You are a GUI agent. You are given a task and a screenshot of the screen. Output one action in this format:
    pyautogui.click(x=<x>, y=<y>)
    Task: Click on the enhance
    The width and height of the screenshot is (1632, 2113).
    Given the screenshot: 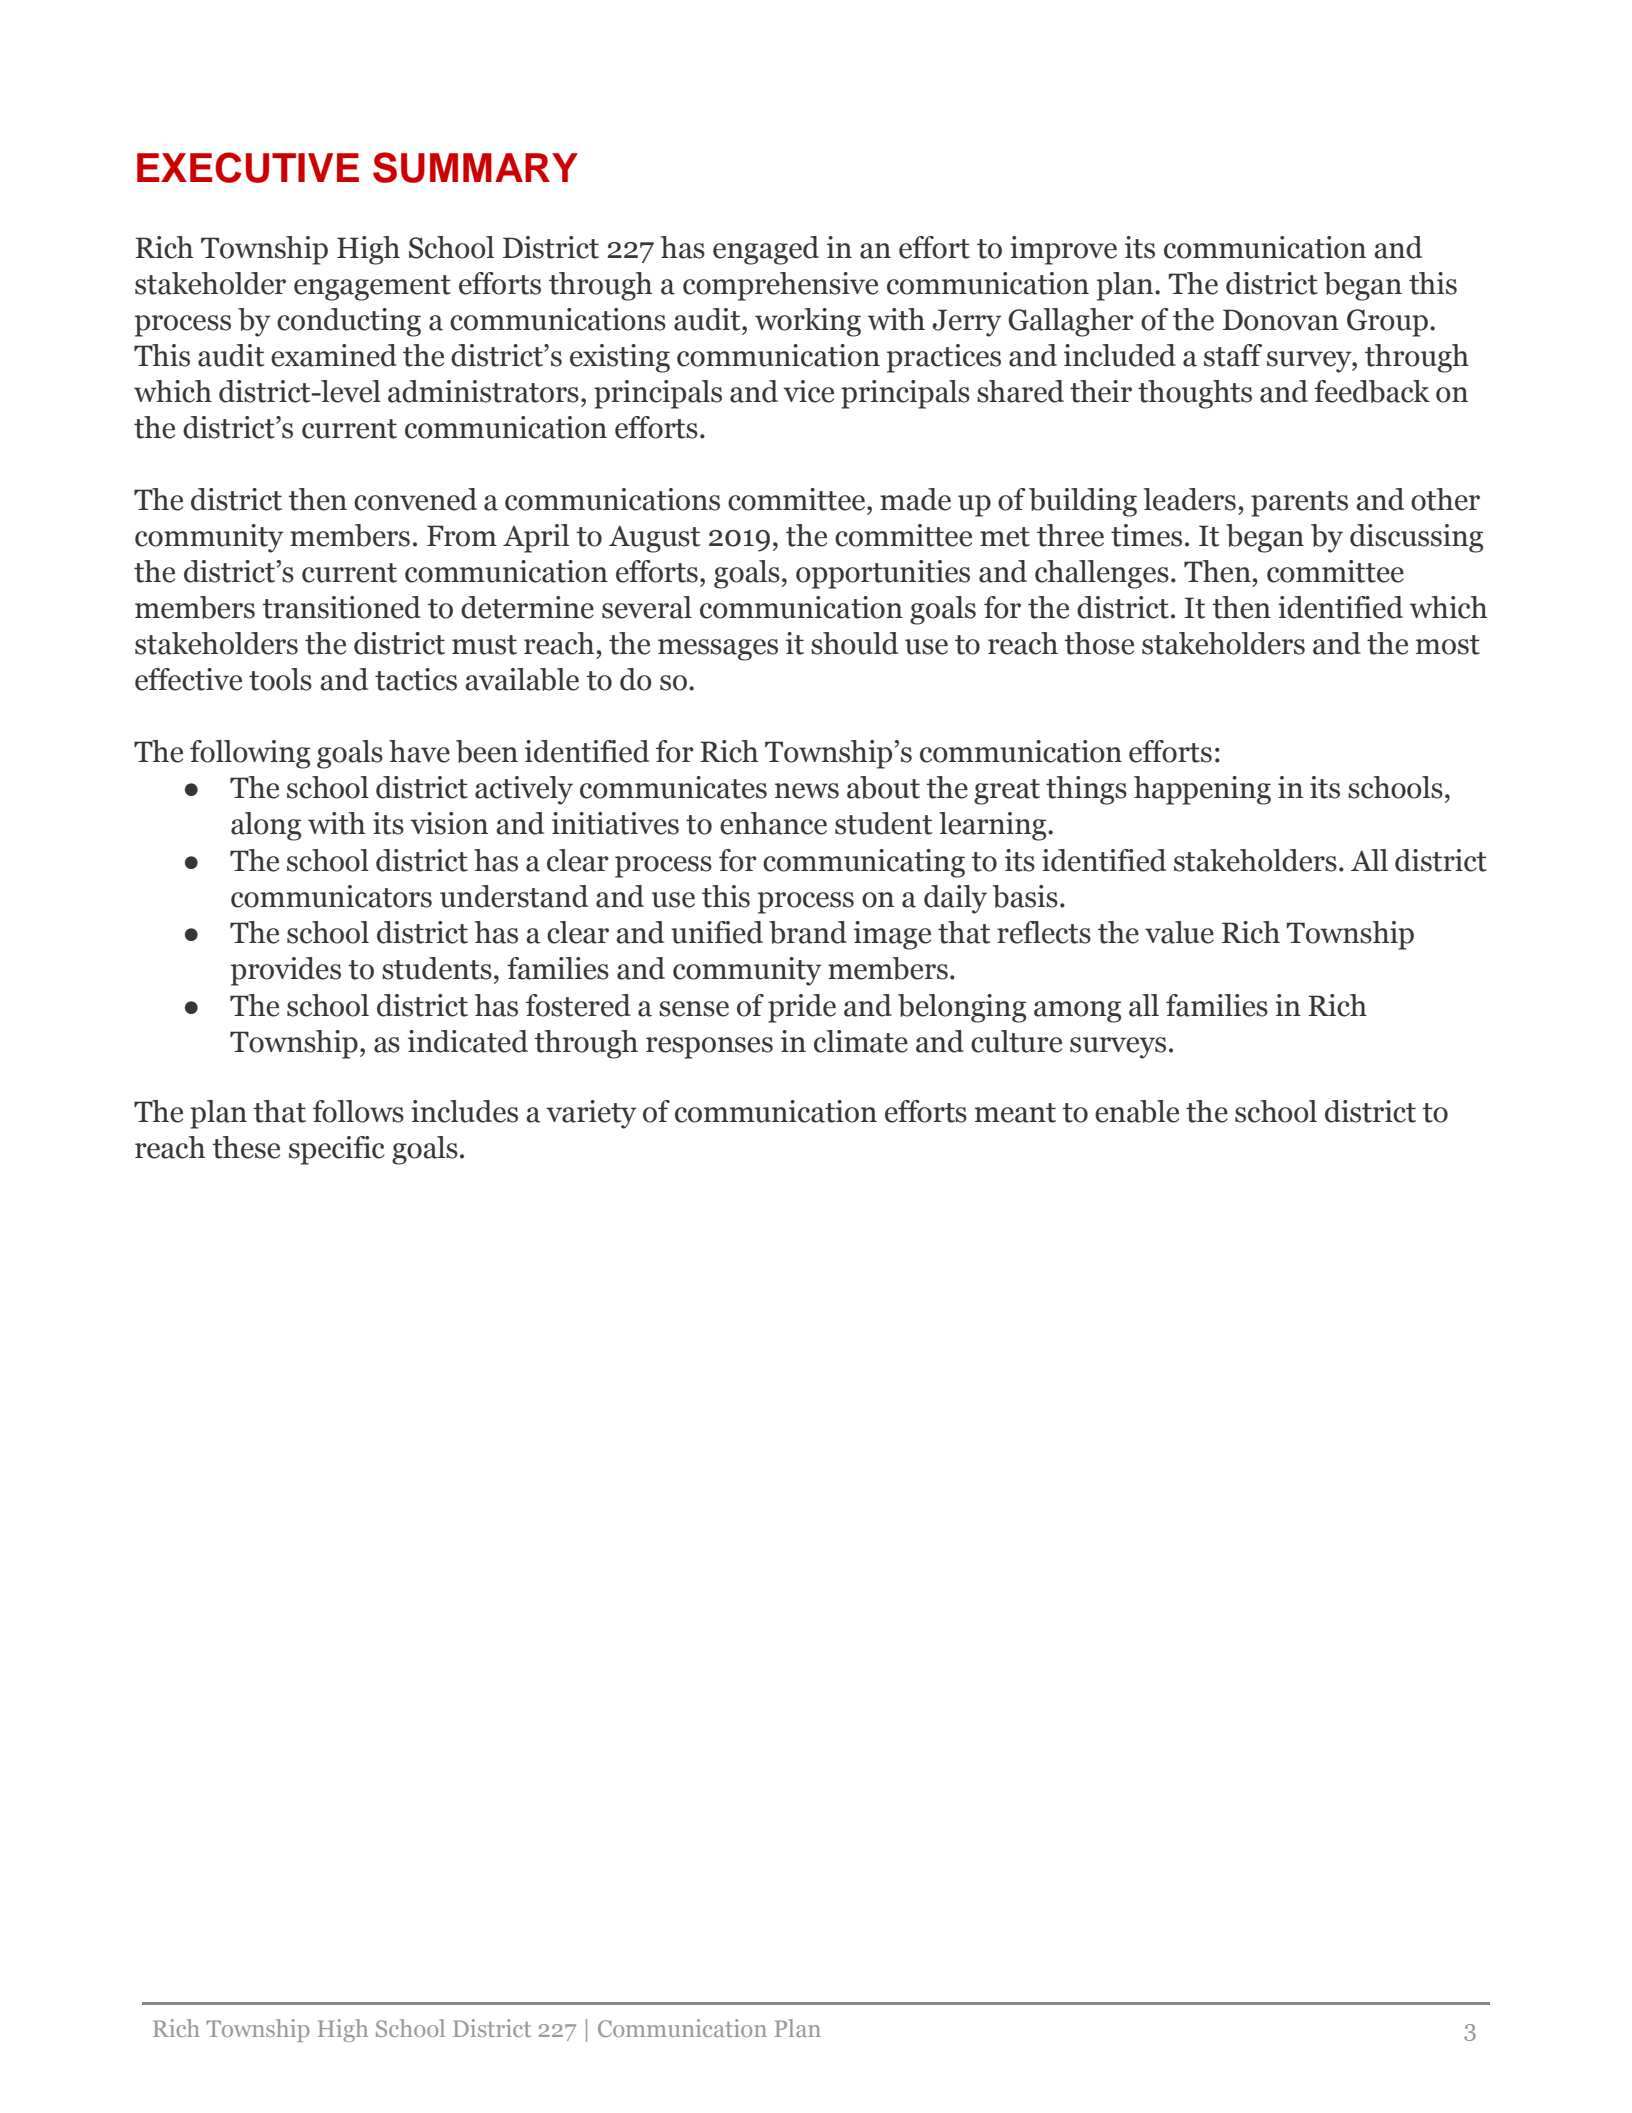 What is the action you would take?
    pyautogui.click(x=773, y=823)
